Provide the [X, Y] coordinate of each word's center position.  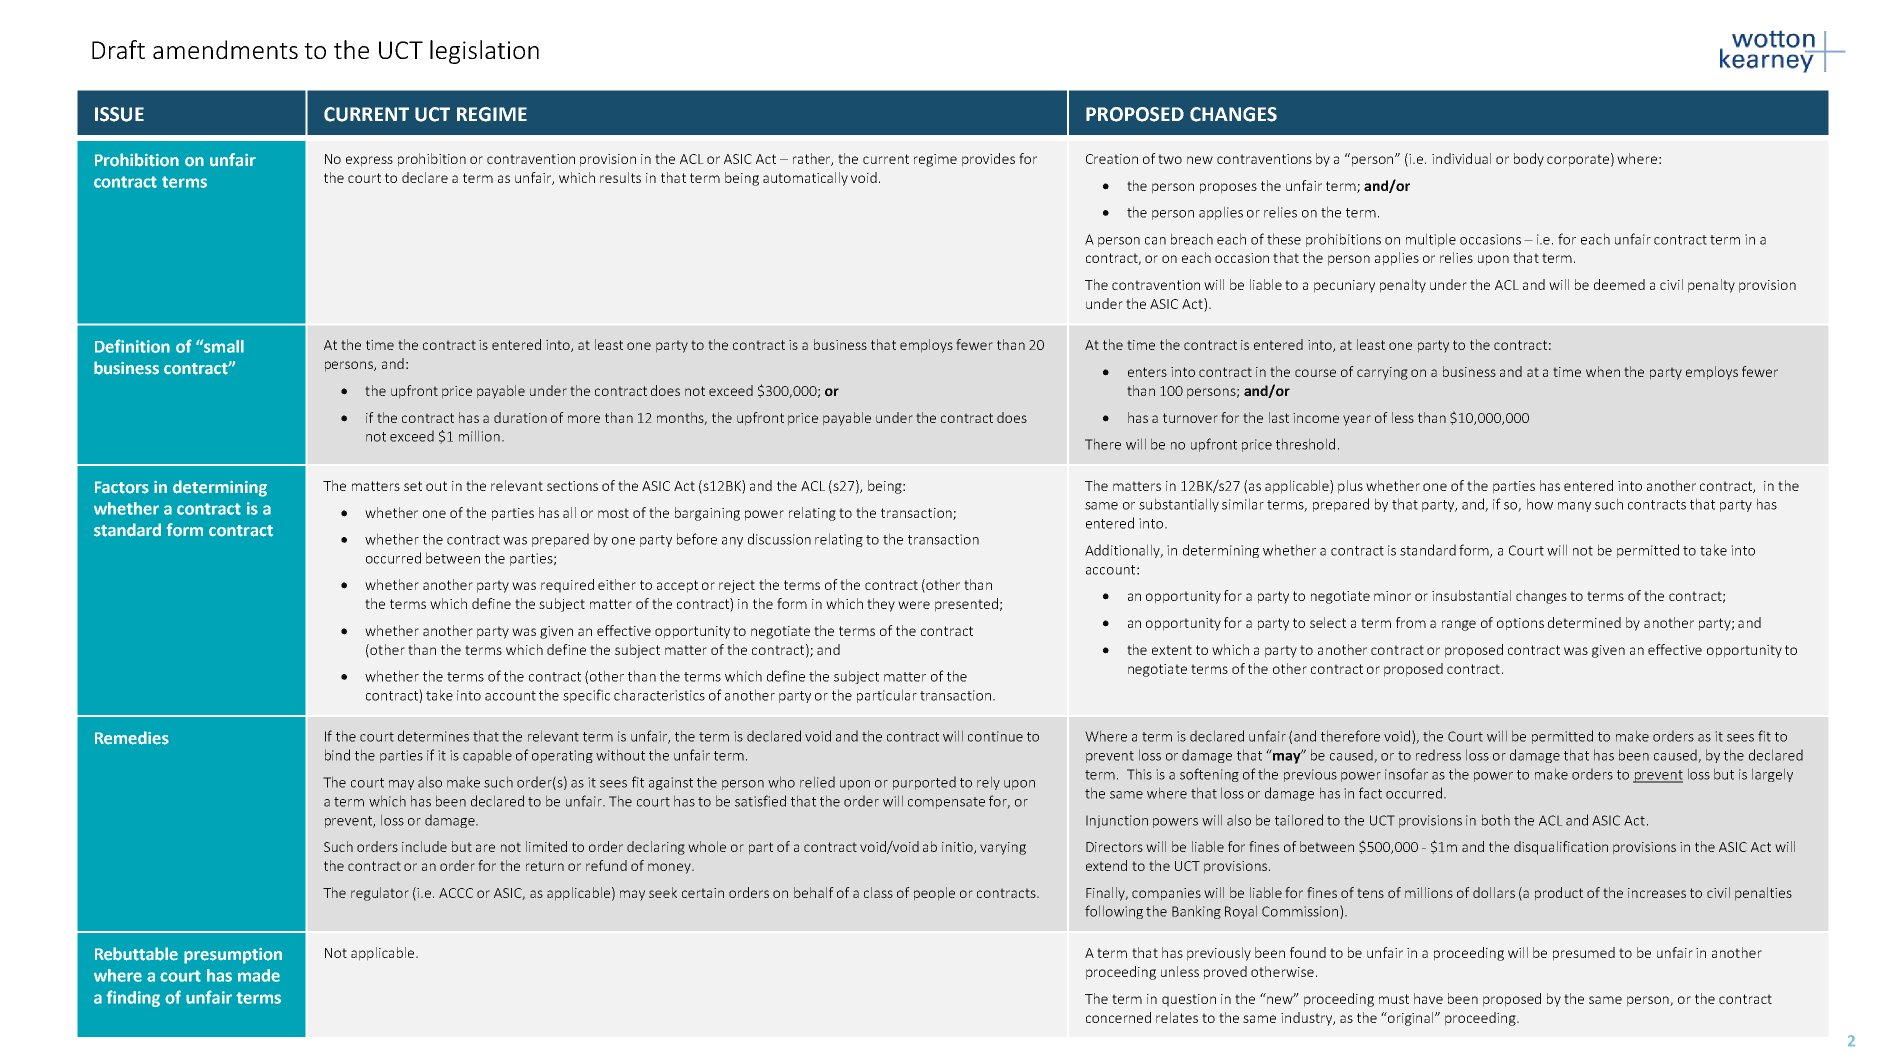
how [1540, 504]
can [1155, 241]
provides [988, 160]
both [1496, 820]
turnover [1190, 418]
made [259, 975]
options [1520, 624]
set [413, 486]
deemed [1619, 284]
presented [966, 605]
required [567, 586]
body [1529, 160]
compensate [946, 803]
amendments [225, 49]
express [369, 161]
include [424, 846]
